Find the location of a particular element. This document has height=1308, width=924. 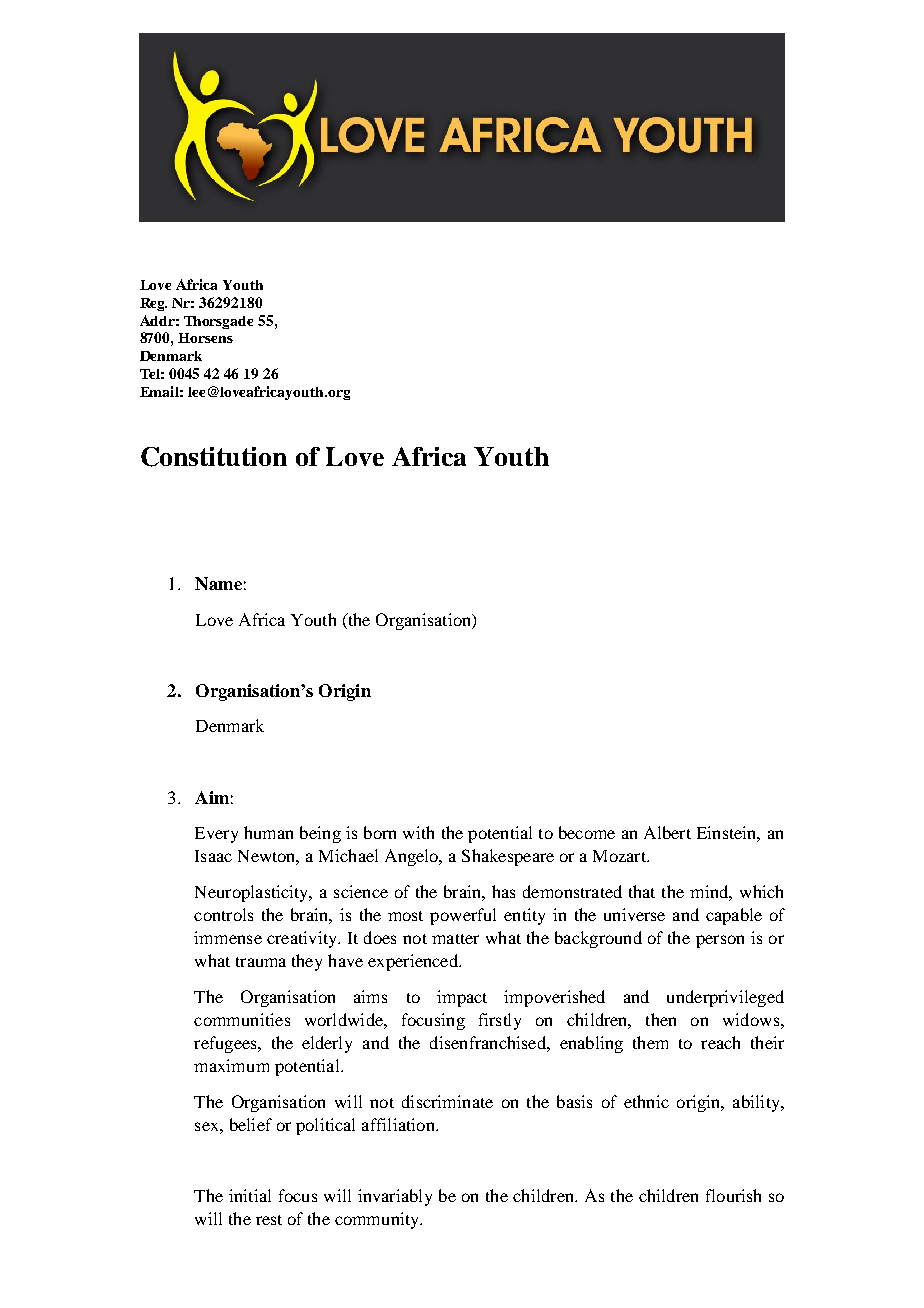

initial is located at coordinates (250, 1195).
